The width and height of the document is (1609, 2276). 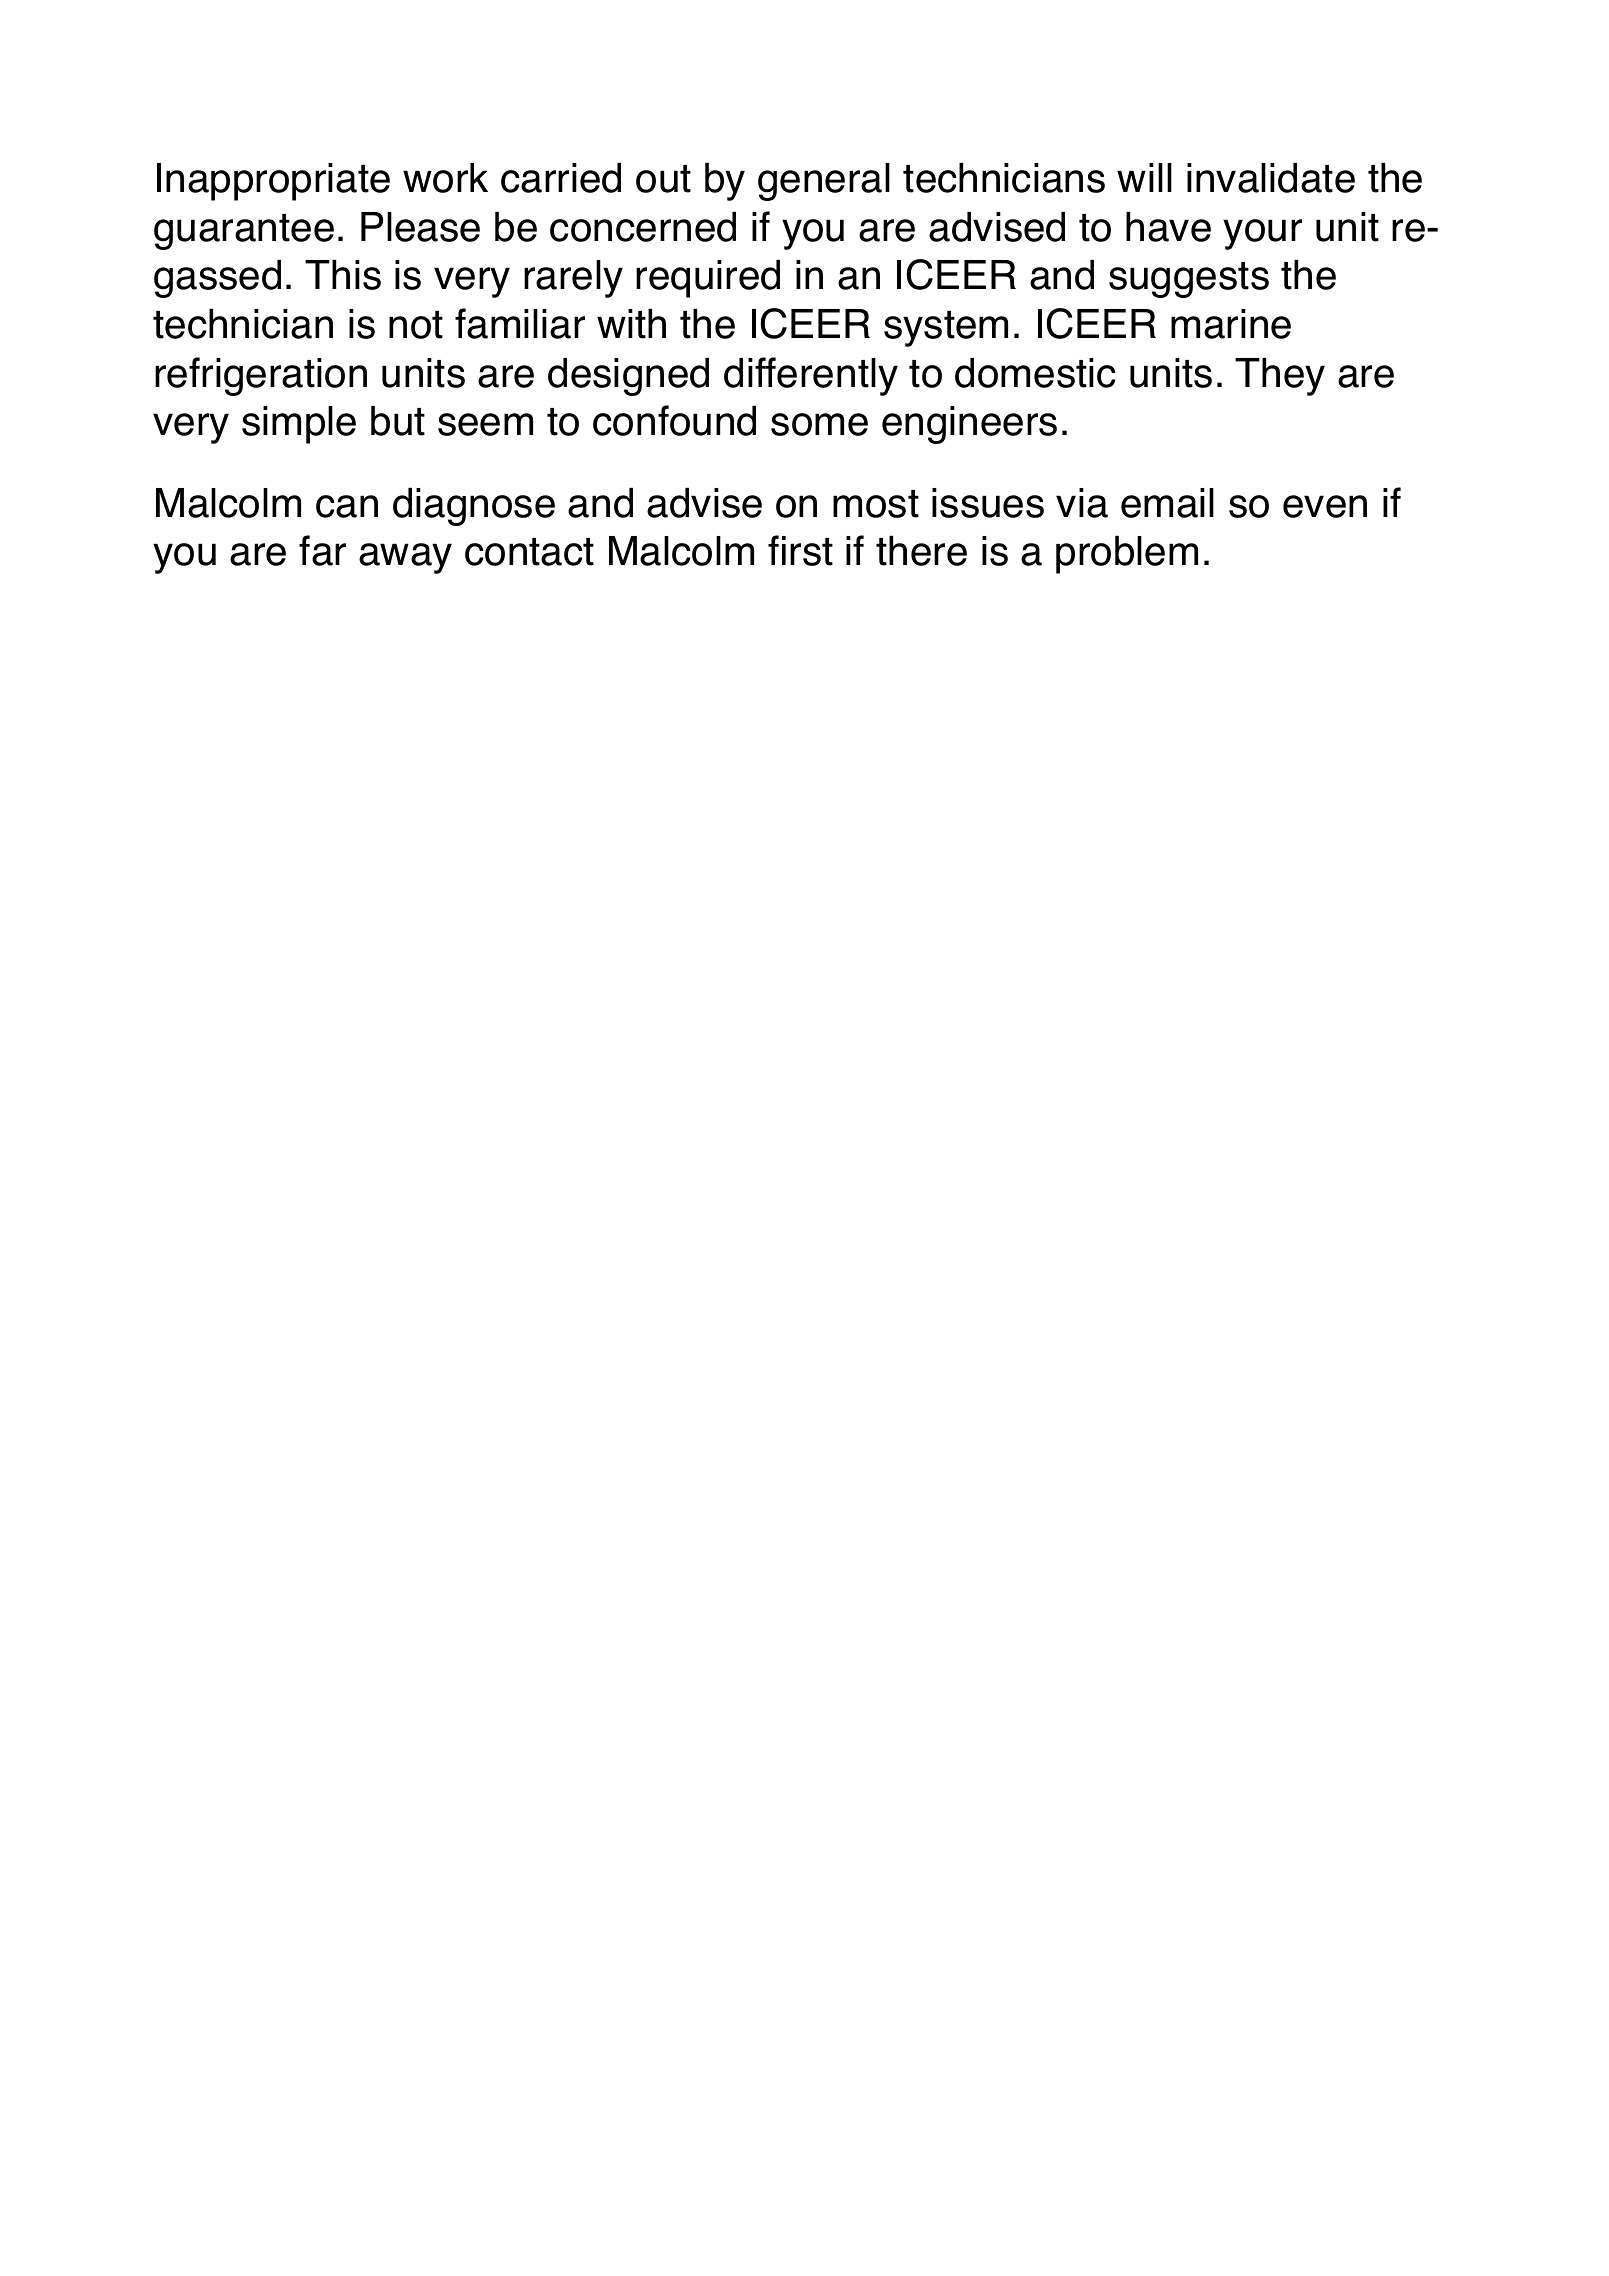 What do you see at coordinates (416, 325) in the document?
I see `not` at bounding box center [416, 325].
